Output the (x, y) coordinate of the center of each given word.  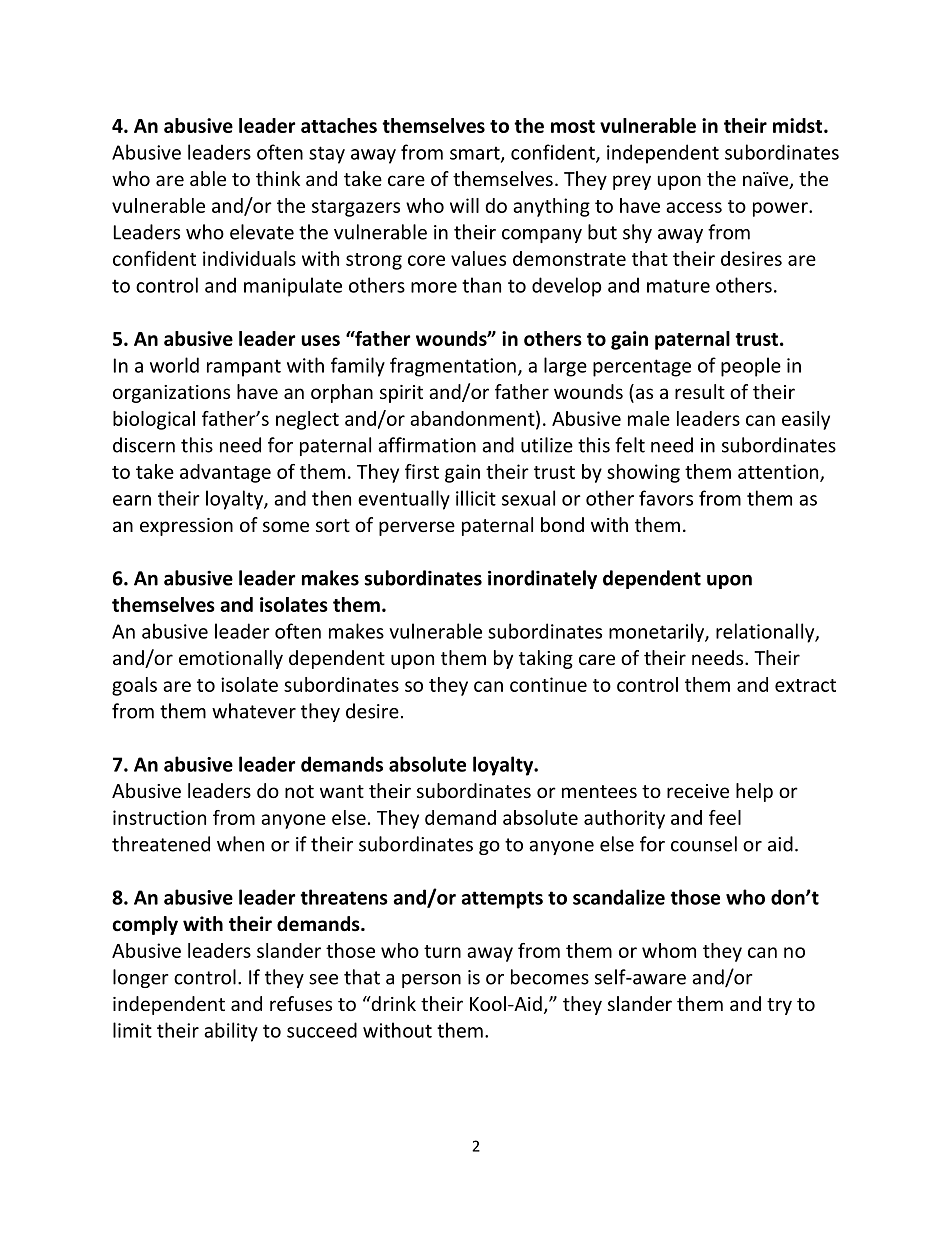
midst (799, 125)
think (278, 178)
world (174, 365)
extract (805, 685)
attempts (502, 900)
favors (666, 498)
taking (546, 659)
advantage (225, 473)
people (751, 367)
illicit (476, 498)
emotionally (231, 659)
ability (231, 1032)
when (240, 844)
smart (476, 154)
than (481, 285)
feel (725, 817)
